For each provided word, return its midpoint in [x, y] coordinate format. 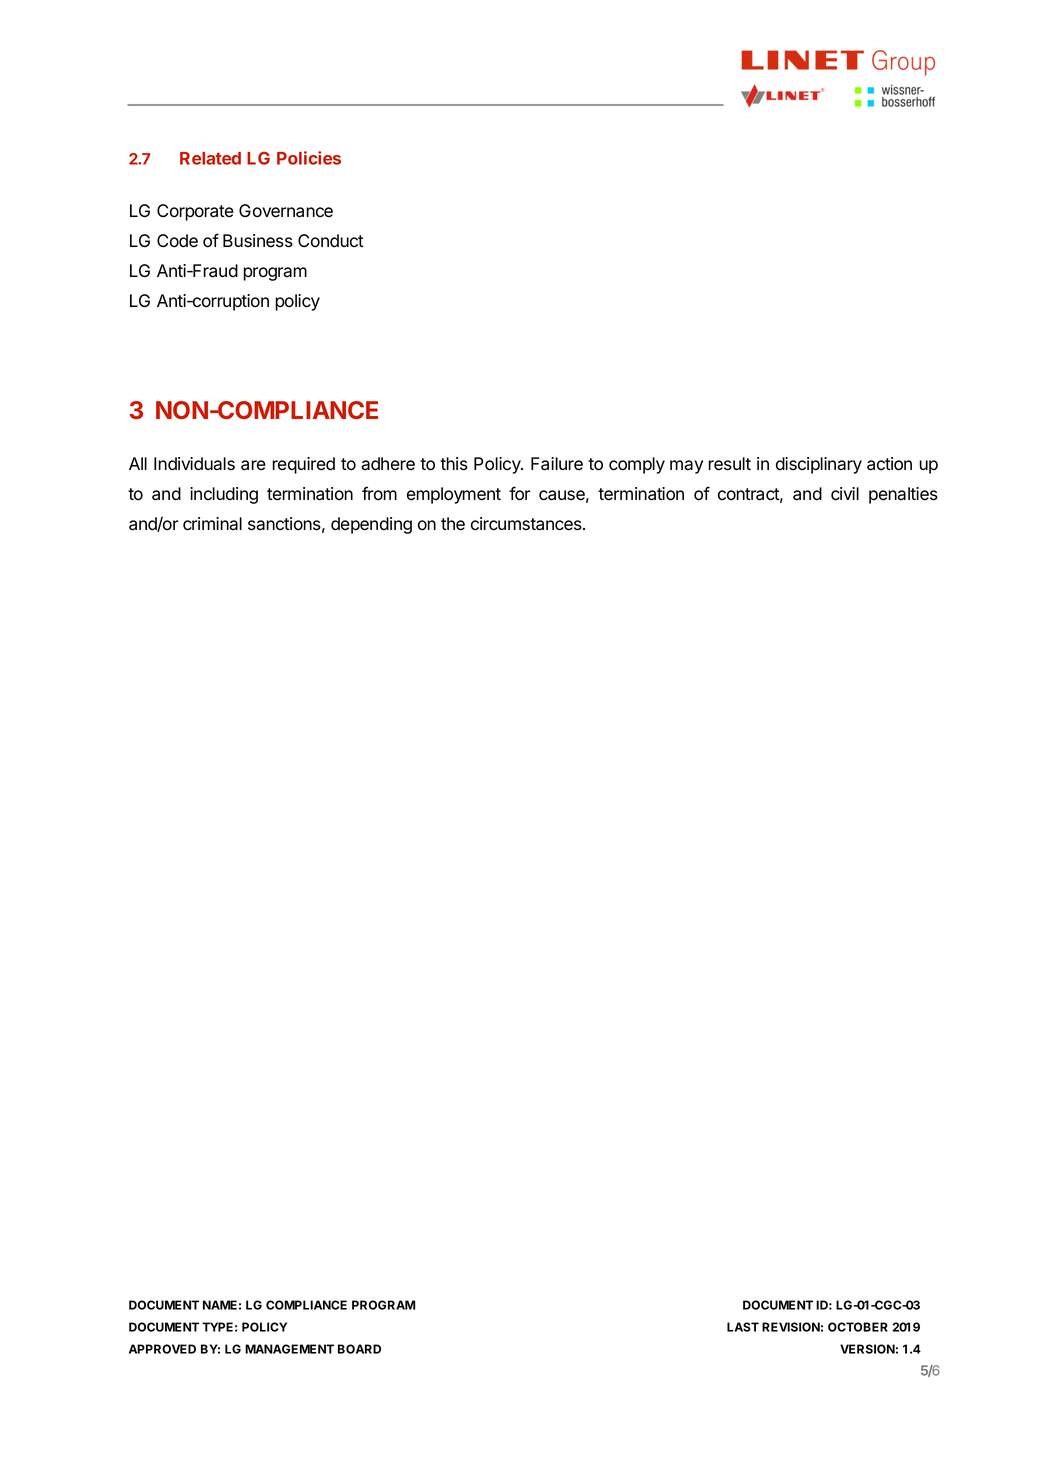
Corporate [195, 212]
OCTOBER [858, 1327]
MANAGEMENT [289, 1349]
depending [371, 525]
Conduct [331, 241]
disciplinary [819, 465]
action [889, 464]
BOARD [359, 1349]
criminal [212, 524]
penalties [903, 495]
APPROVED [162, 1349]
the [453, 524]
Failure [557, 464]
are [253, 465]
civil [845, 494]
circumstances [527, 524]
